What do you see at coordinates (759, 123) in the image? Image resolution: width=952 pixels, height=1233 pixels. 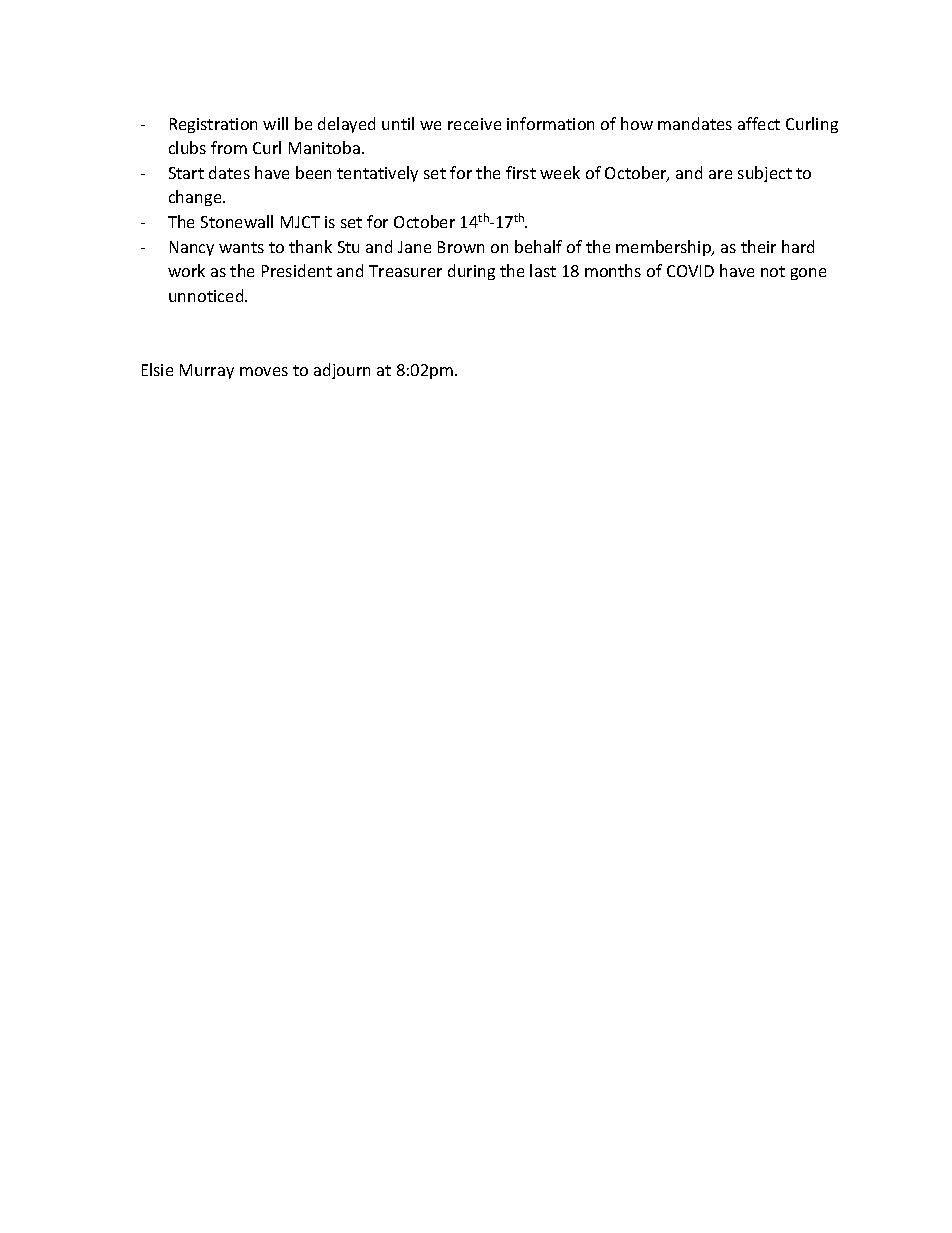 I see `affect` at bounding box center [759, 123].
